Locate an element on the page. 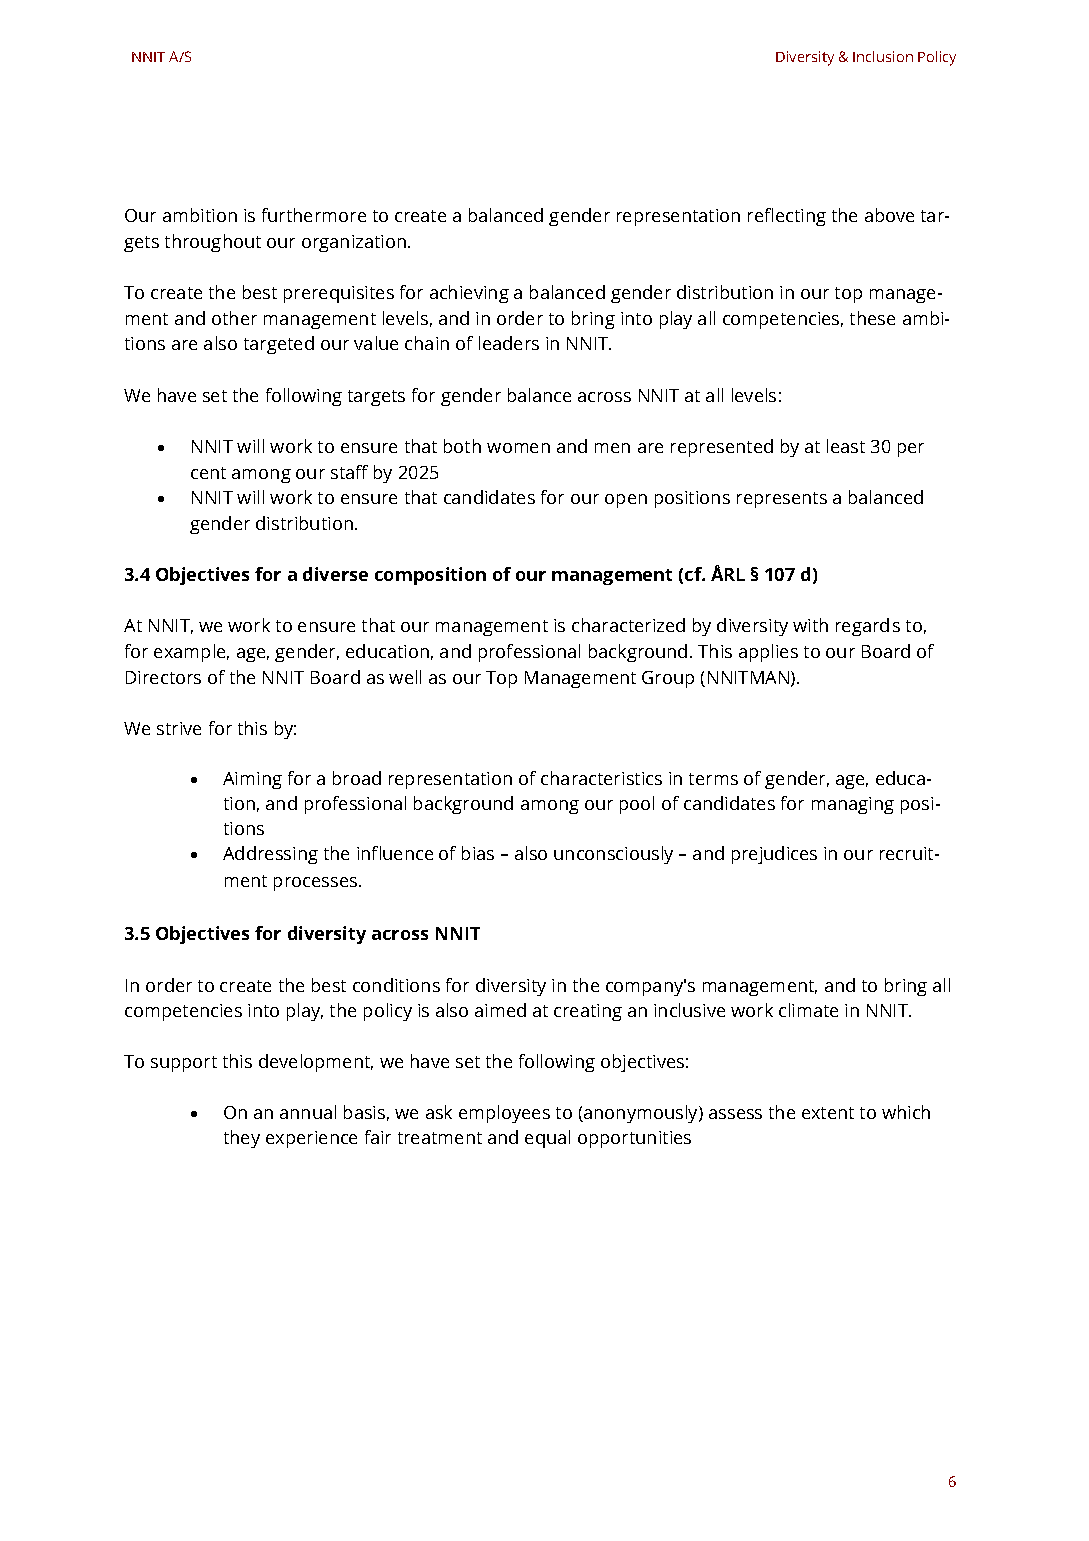  diverse is located at coordinates (335, 574).
